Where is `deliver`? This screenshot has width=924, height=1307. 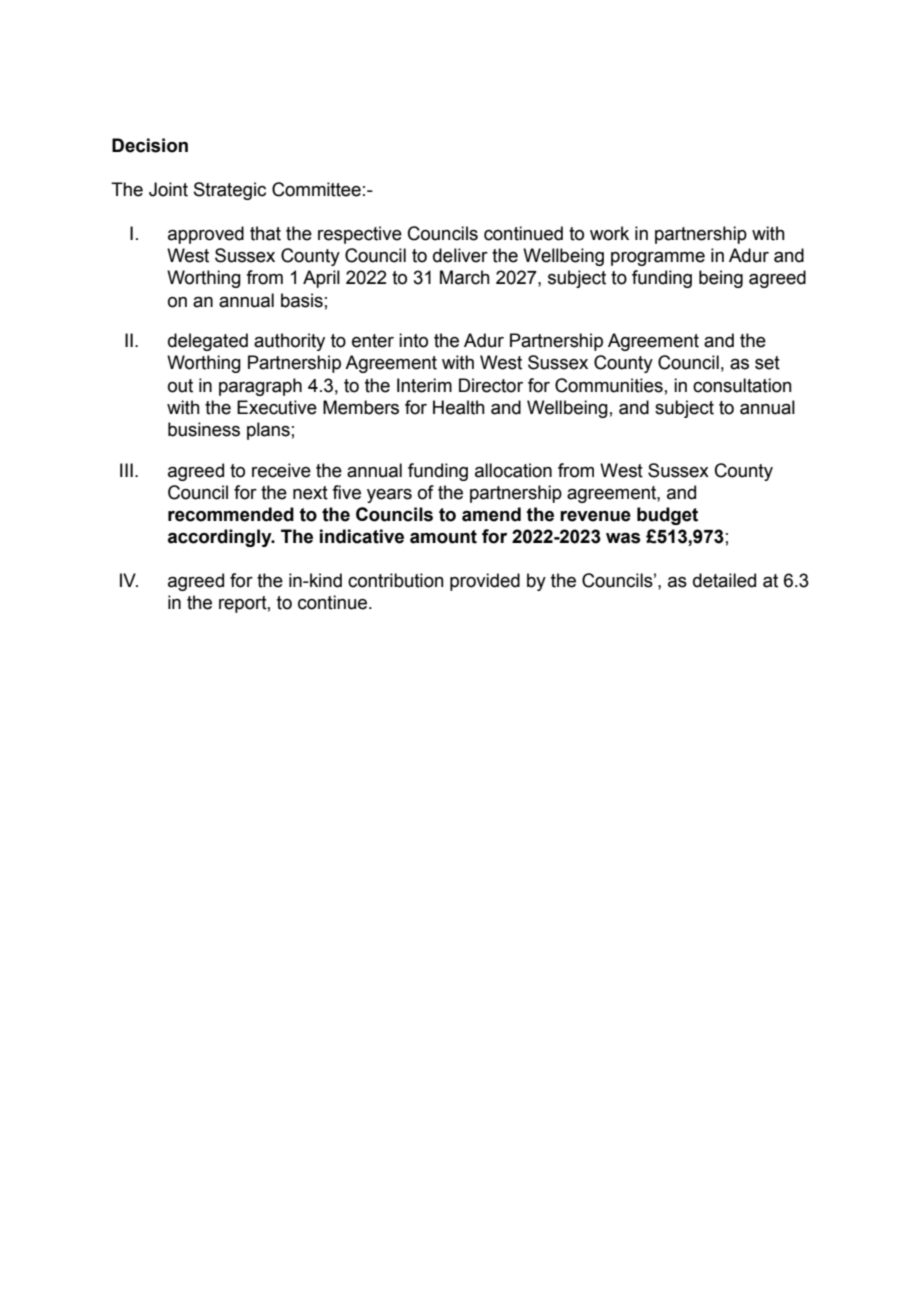 deliver is located at coordinates (460, 255).
